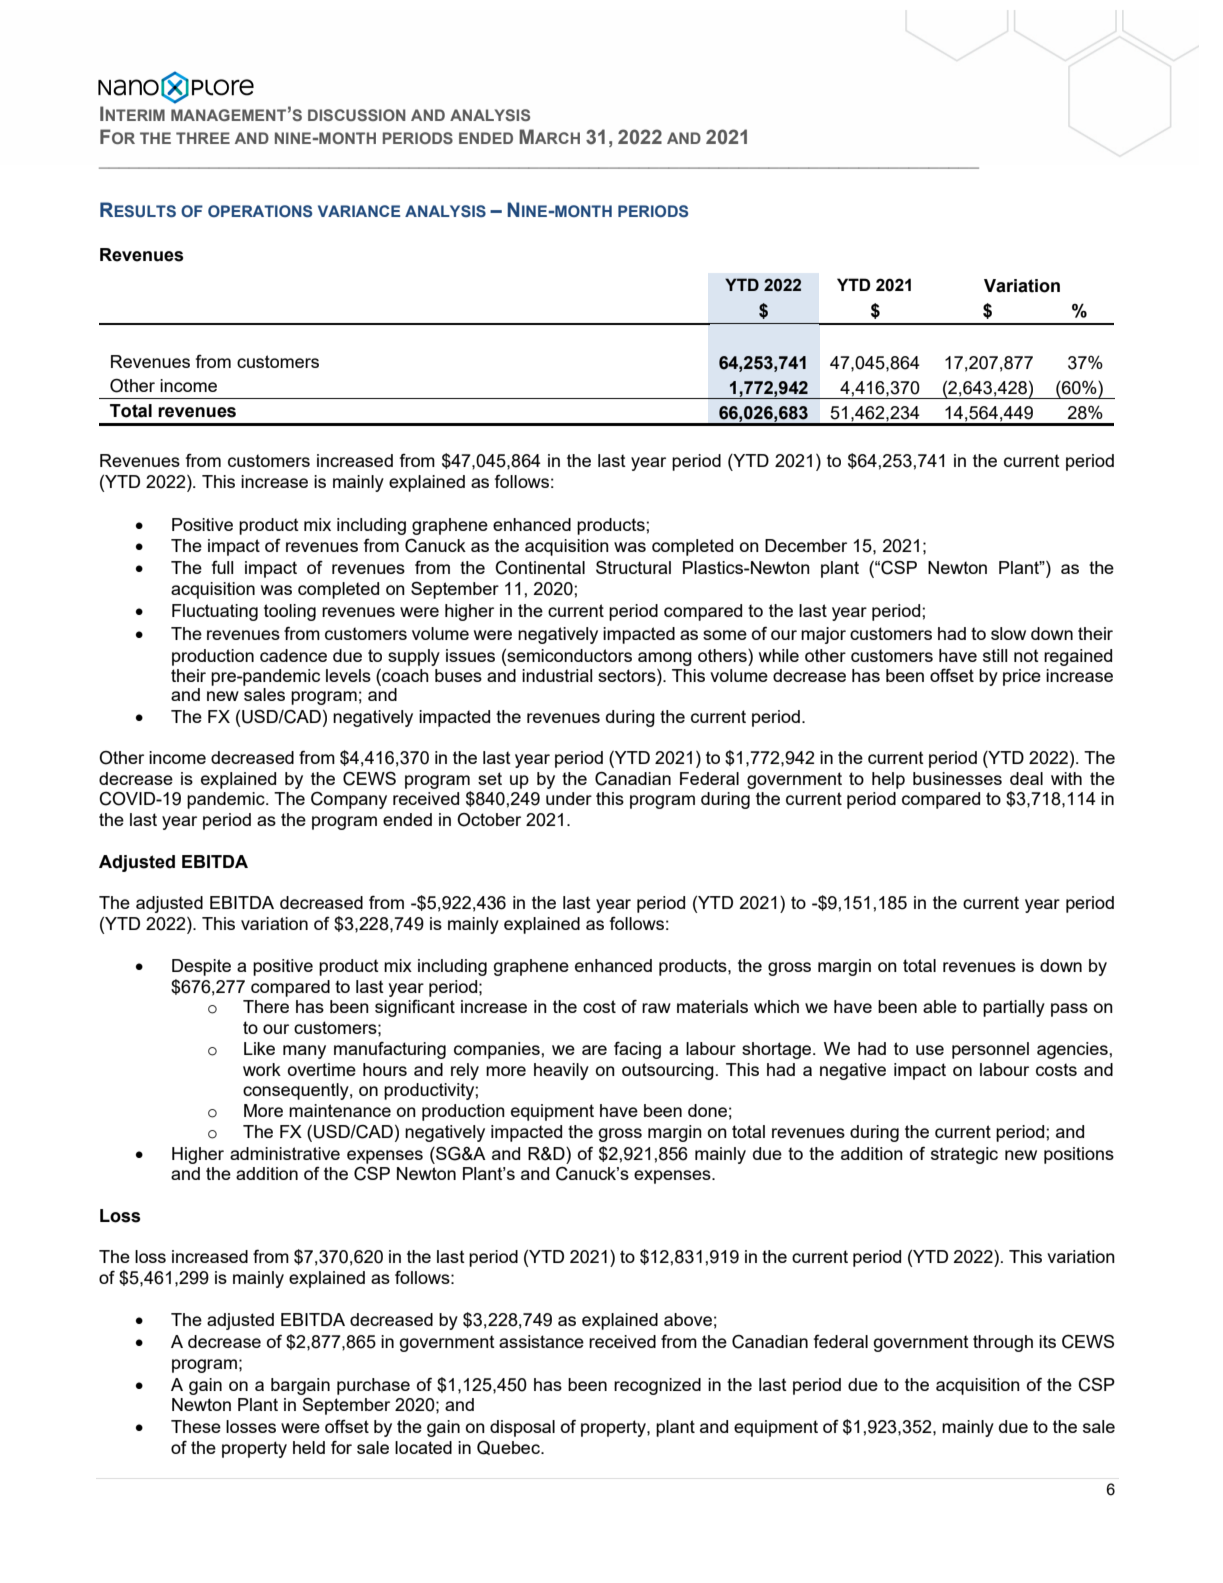 Image resolution: width=1223 pixels, height=1583 pixels. What do you see at coordinates (349, 800) in the screenshot?
I see `Company` at bounding box center [349, 800].
